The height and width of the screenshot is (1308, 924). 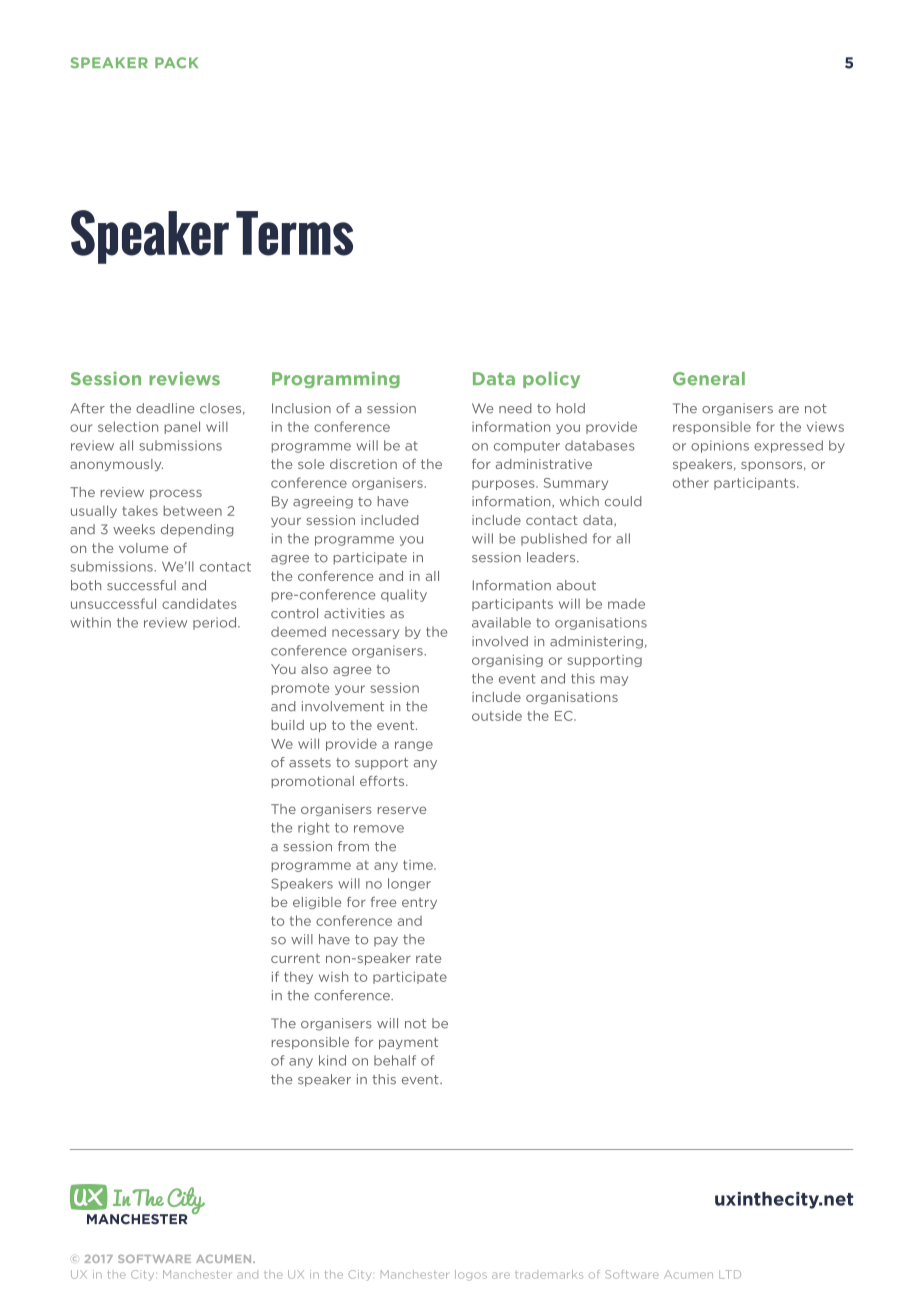 I want to click on General, so click(x=709, y=379).
